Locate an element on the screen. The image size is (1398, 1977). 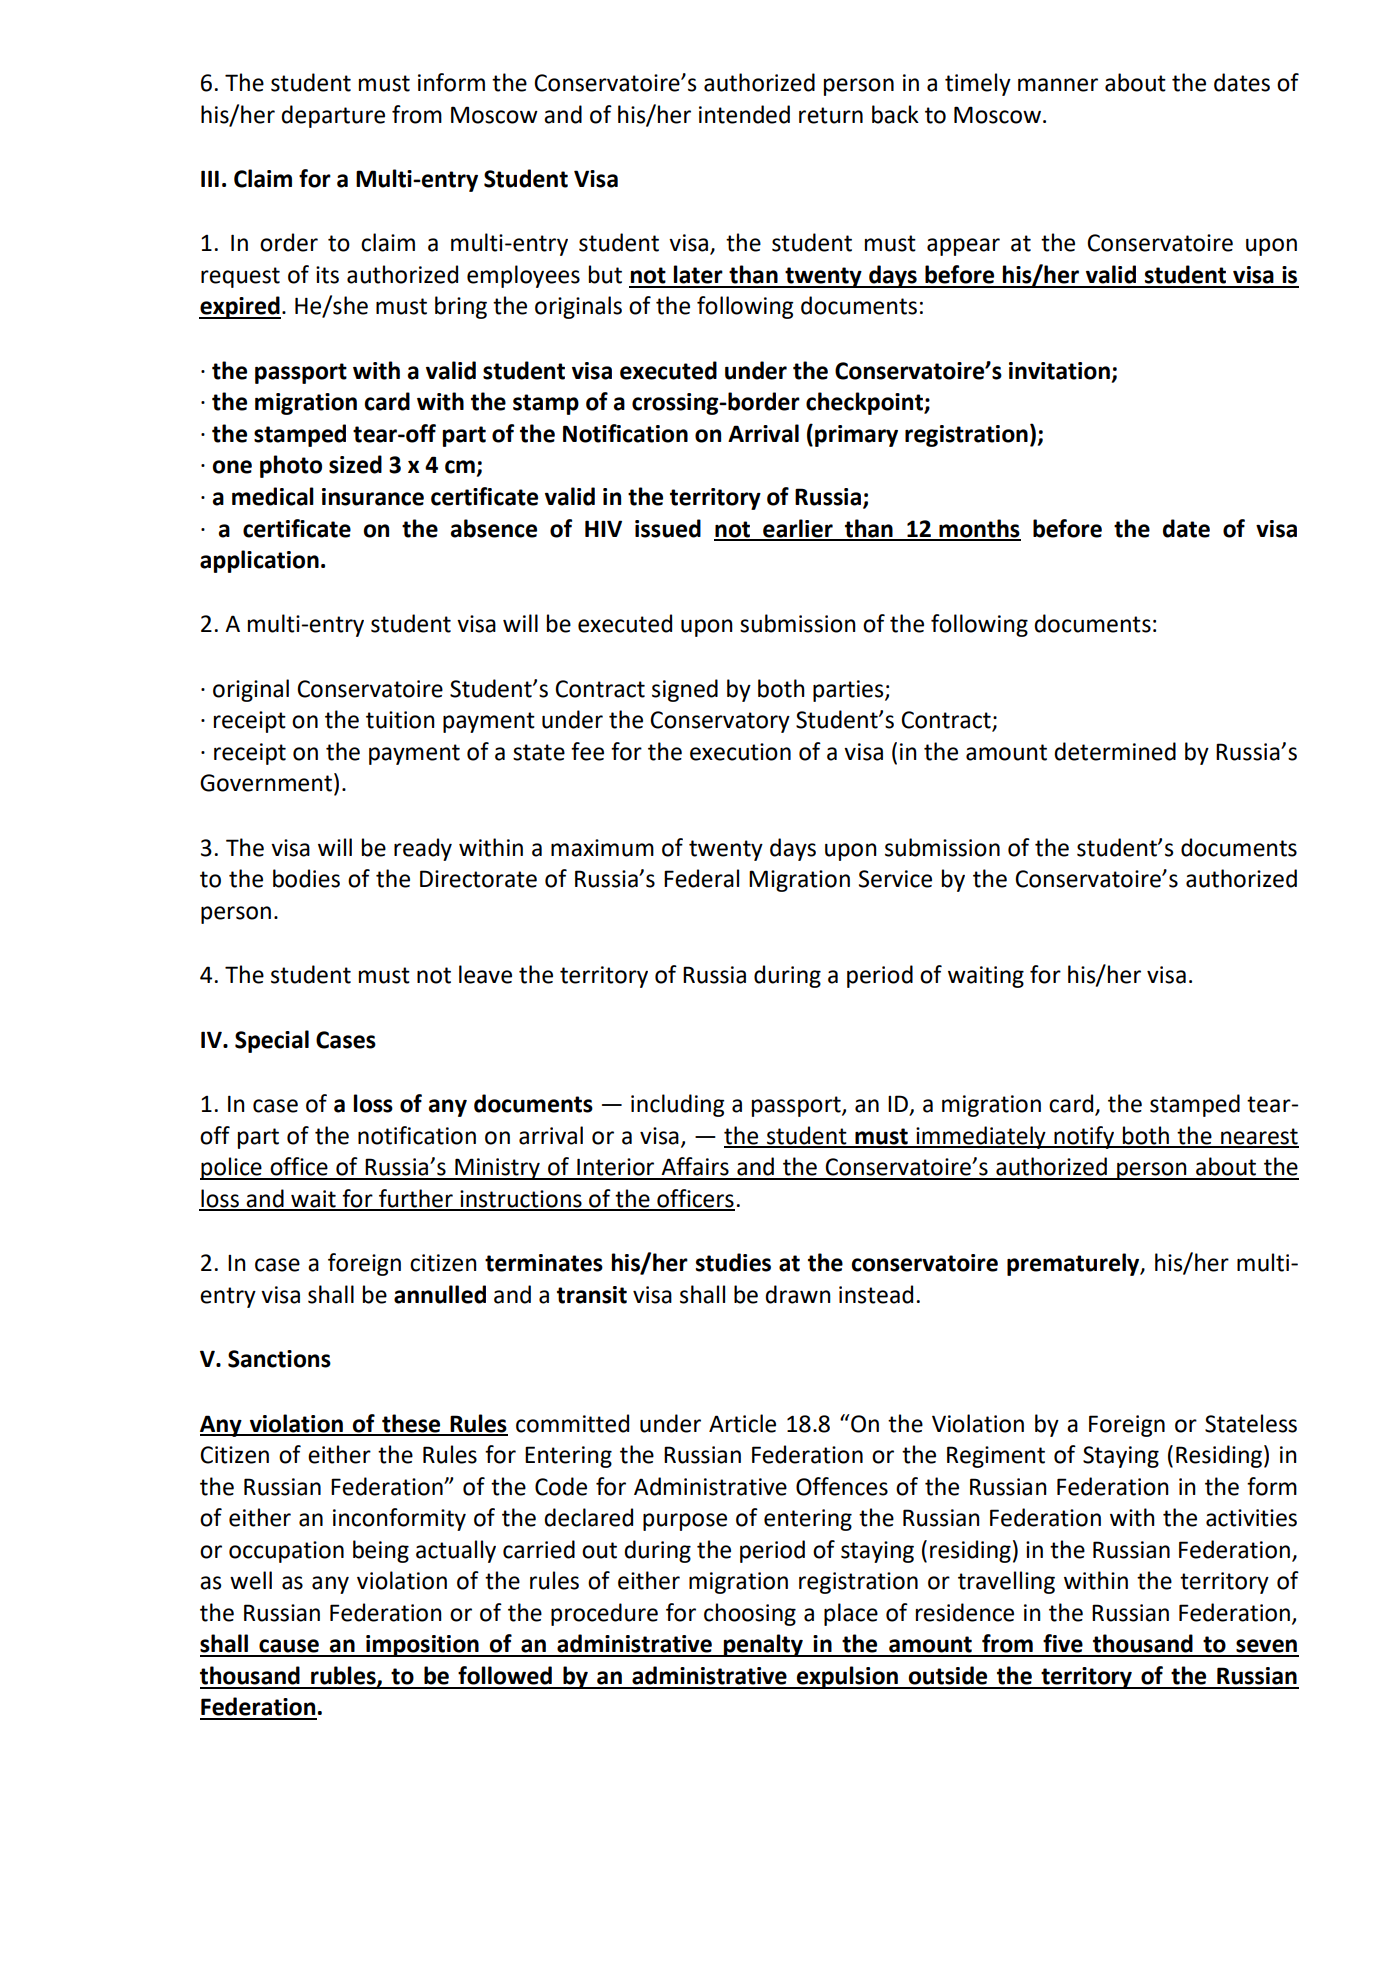
manner is located at coordinates (1058, 85).
